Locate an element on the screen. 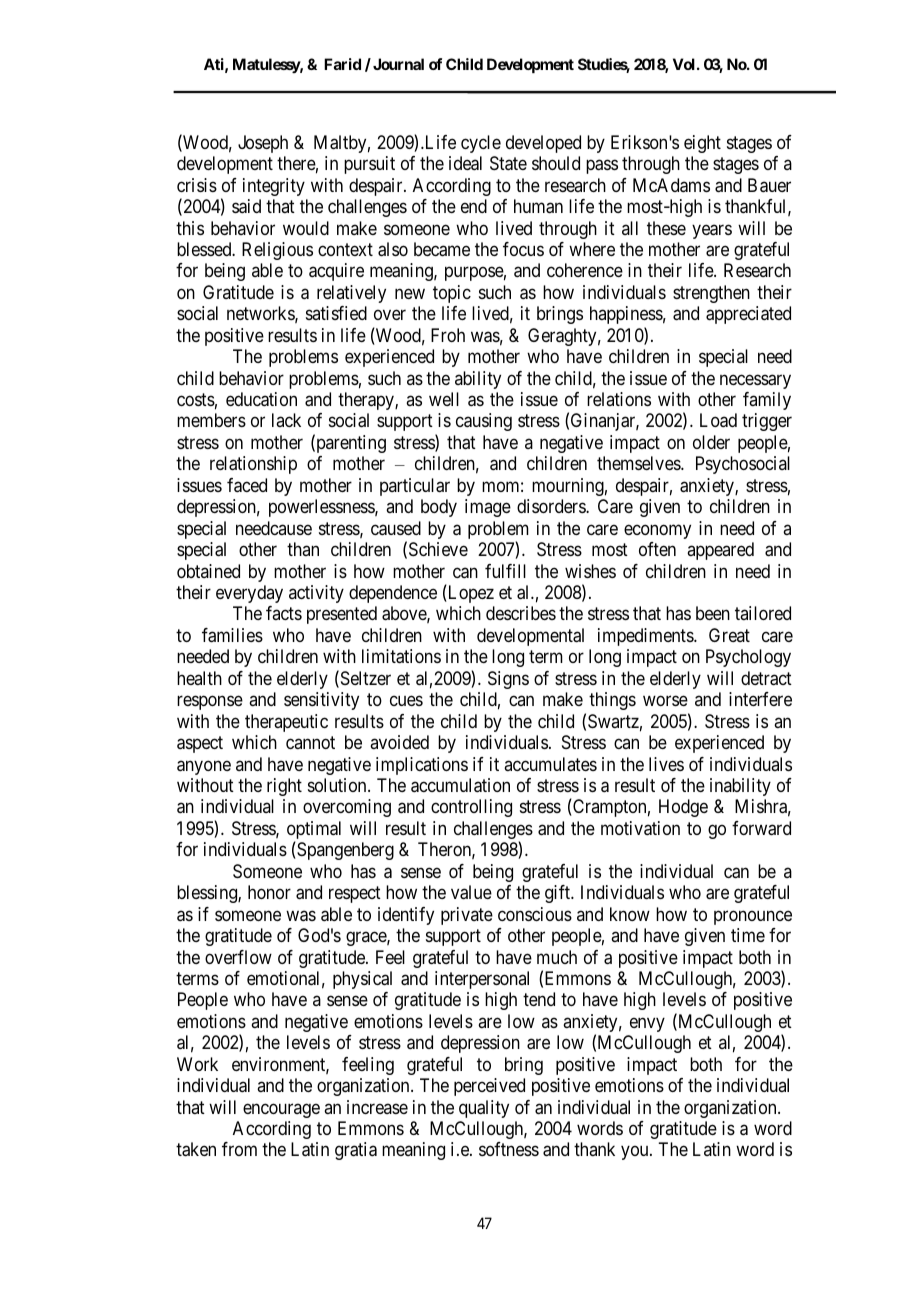 Image resolution: width=924 pixels, height=1308 pixels. Joseph is located at coordinates (263, 144).
